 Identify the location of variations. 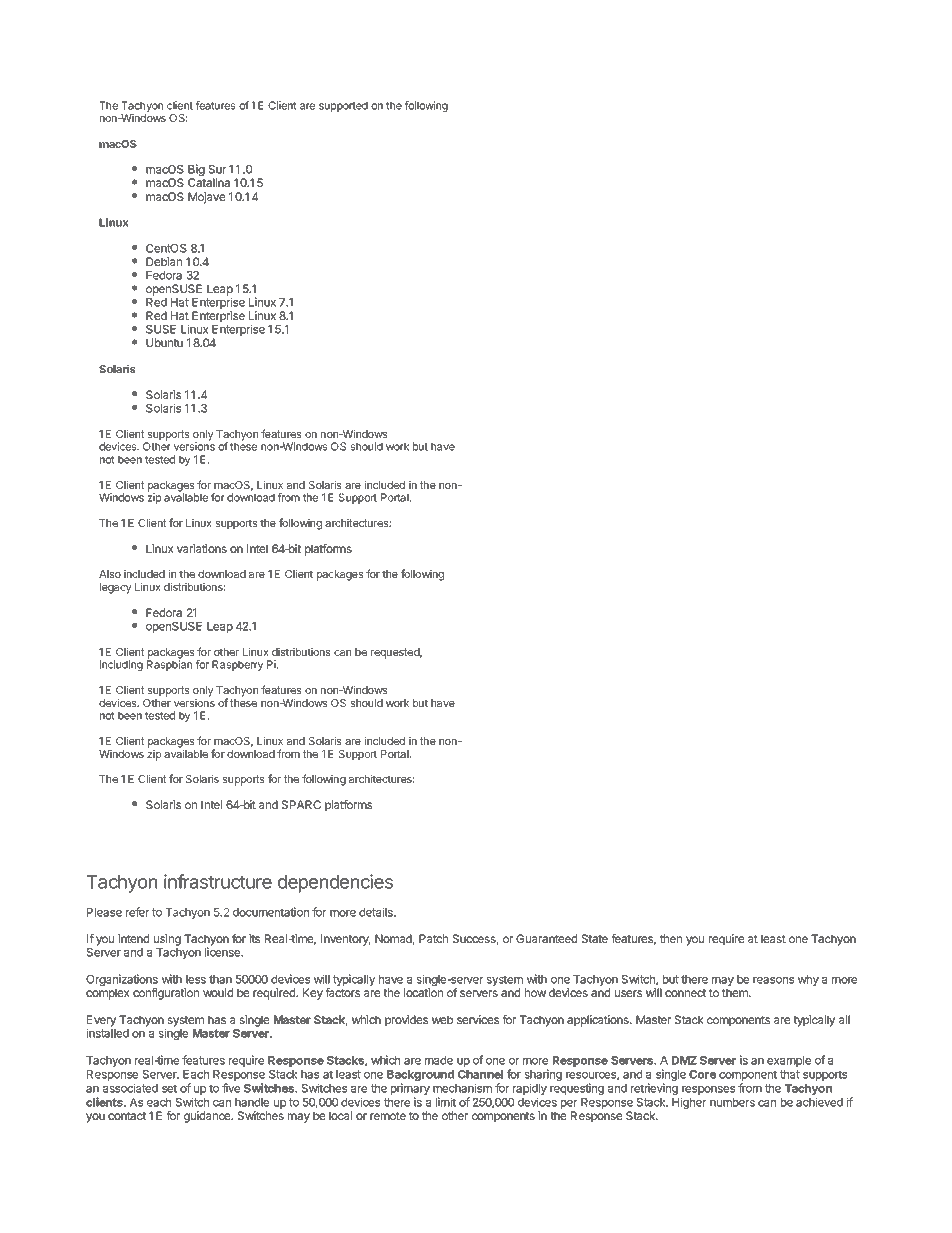
(202, 548).
